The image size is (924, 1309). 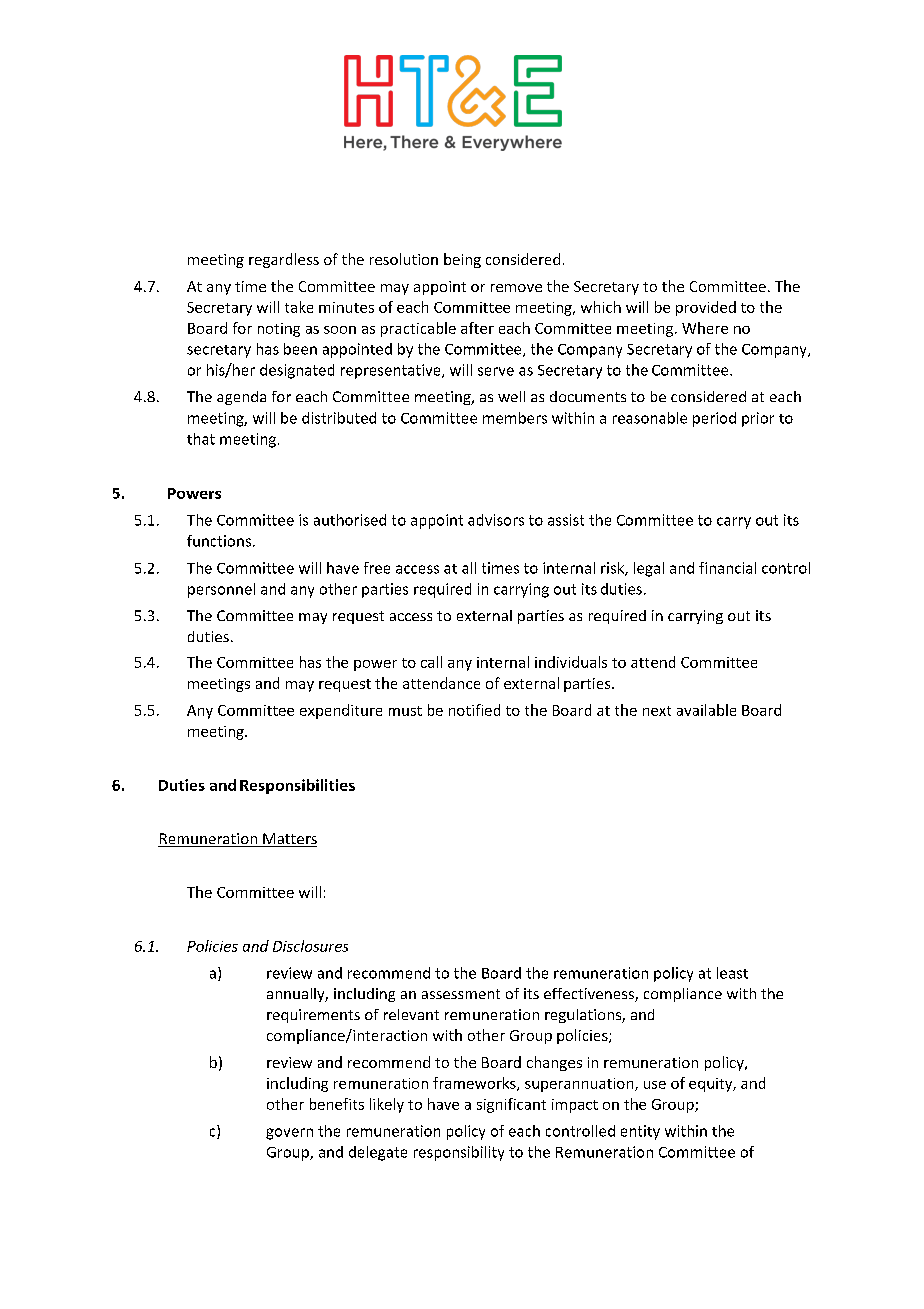 What do you see at coordinates (706, 710) in the screenshot?
I see `available` at bounding box center [706, 710].
